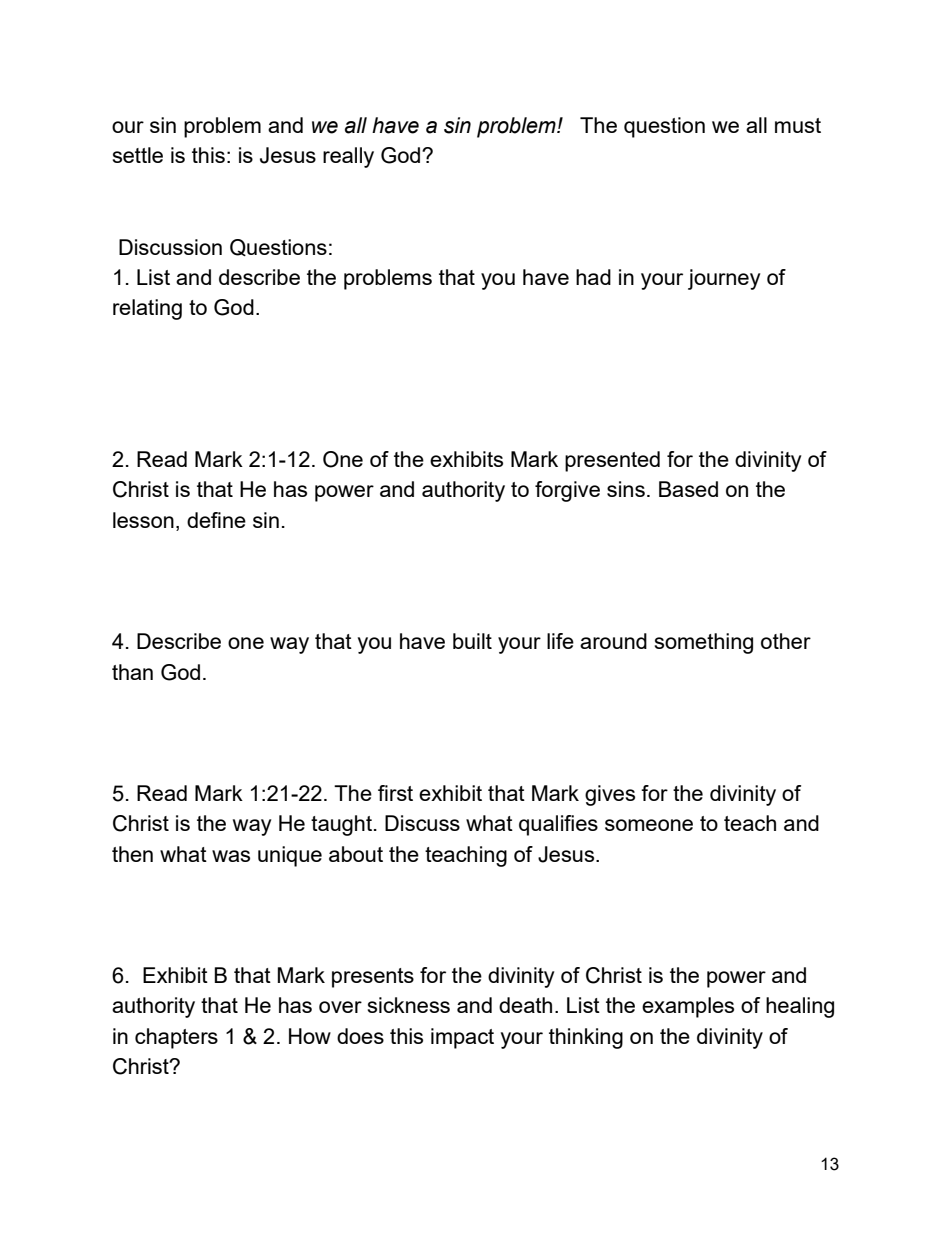  I want to click on built, so click(472, 641).
